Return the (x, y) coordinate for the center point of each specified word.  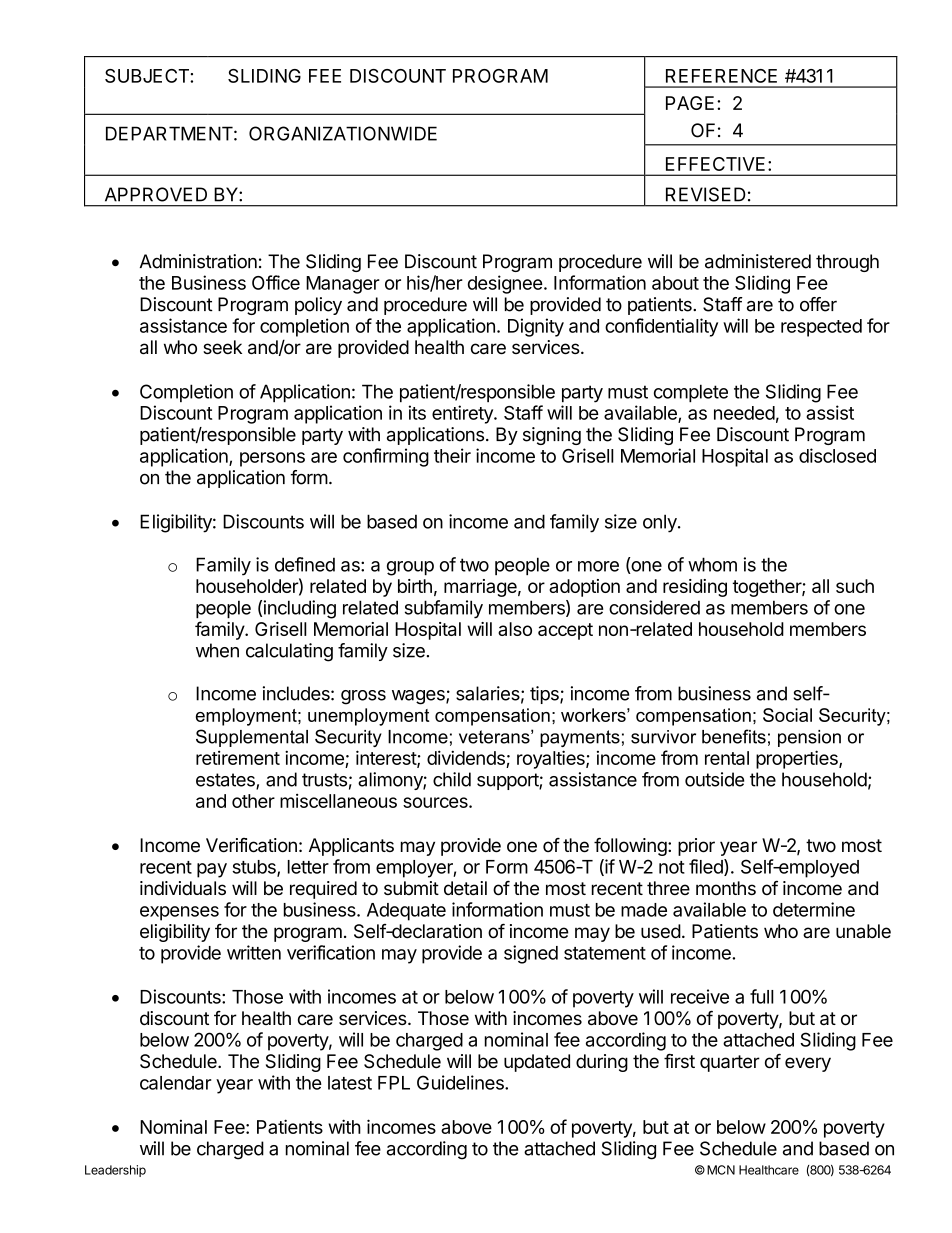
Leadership (115, 1171)
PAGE (690, 103)
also (515, 629)
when (217, 650)
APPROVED (156, 194)
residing (695, 588)
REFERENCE (721, 76)
